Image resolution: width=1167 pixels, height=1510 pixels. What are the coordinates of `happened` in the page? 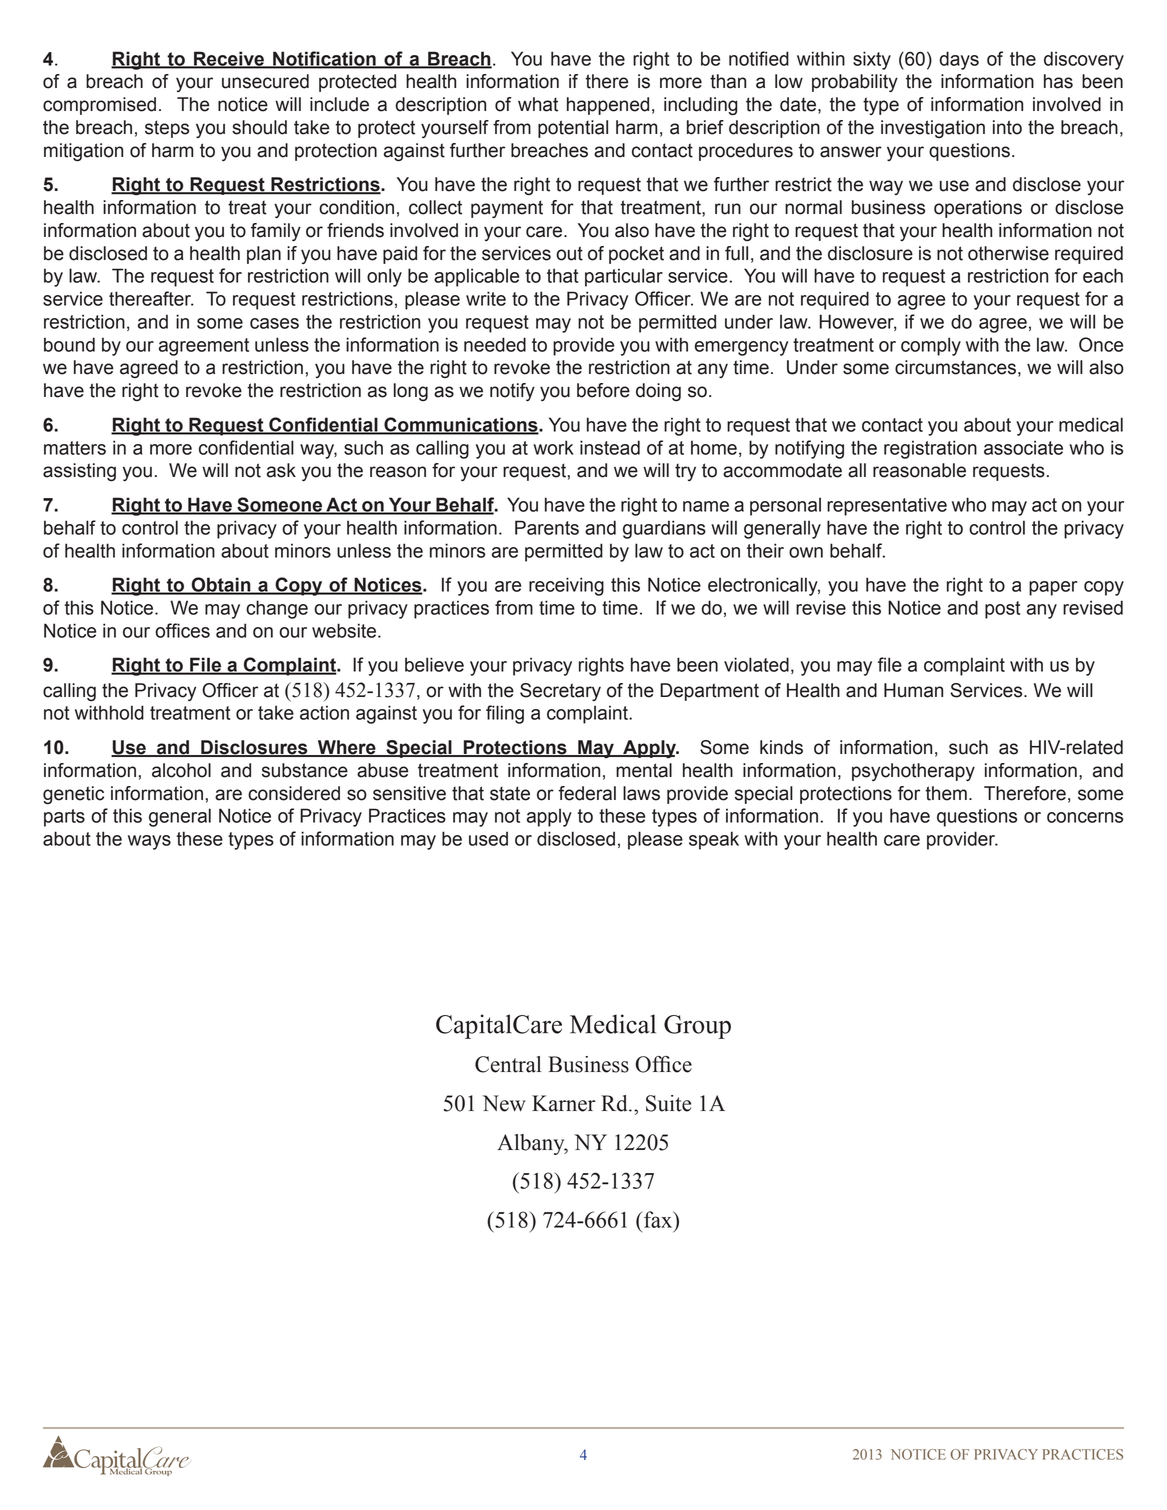 It's located at (608, 106).
